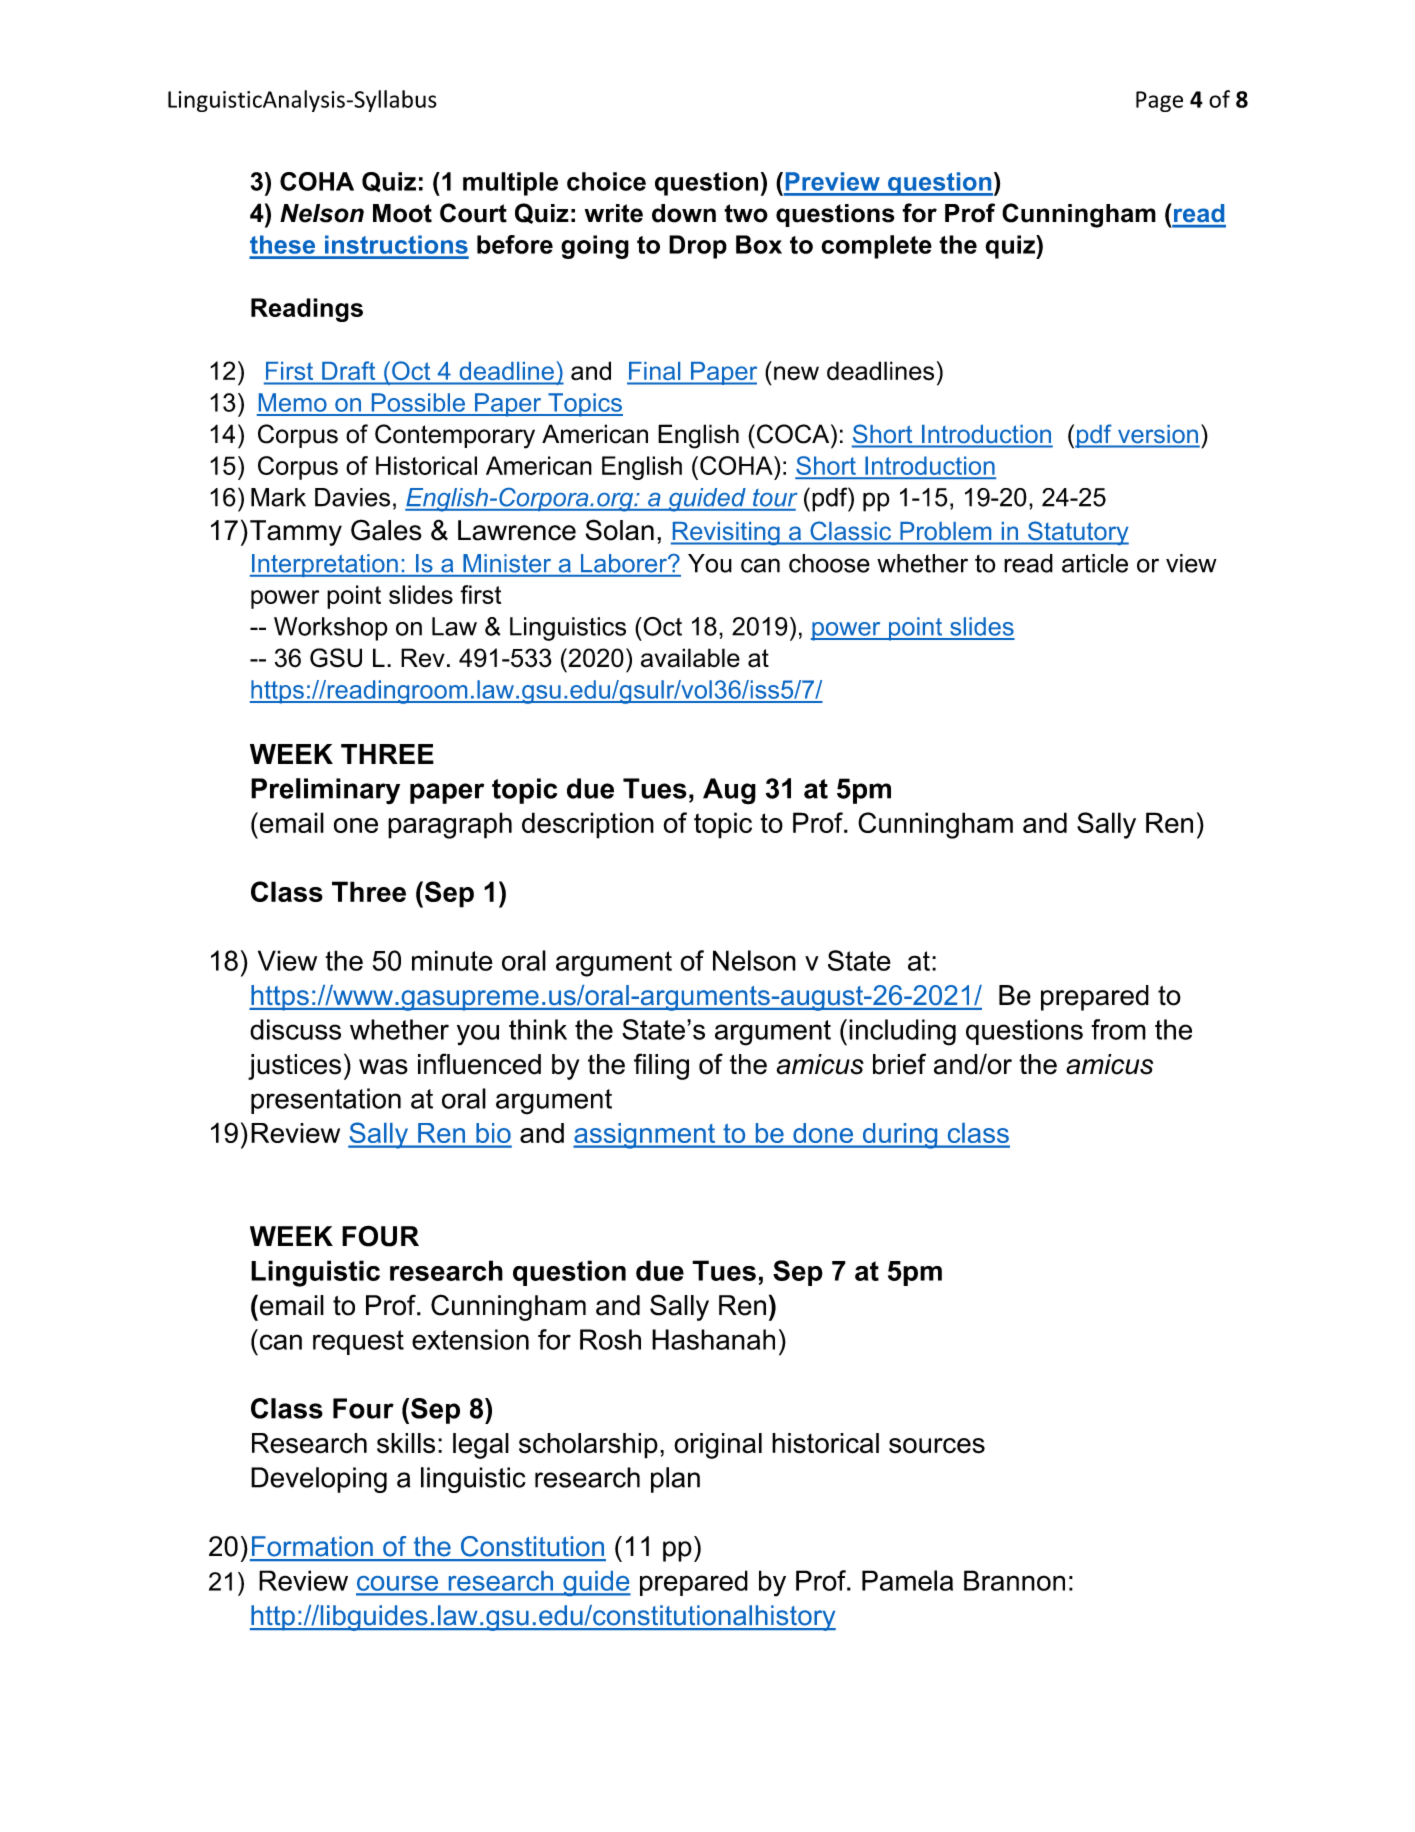 This page has width=1415, height=1832. What do you see at coordinates (352, 497) in the page?
I see `Davies` at bounding box center [352, 497].
